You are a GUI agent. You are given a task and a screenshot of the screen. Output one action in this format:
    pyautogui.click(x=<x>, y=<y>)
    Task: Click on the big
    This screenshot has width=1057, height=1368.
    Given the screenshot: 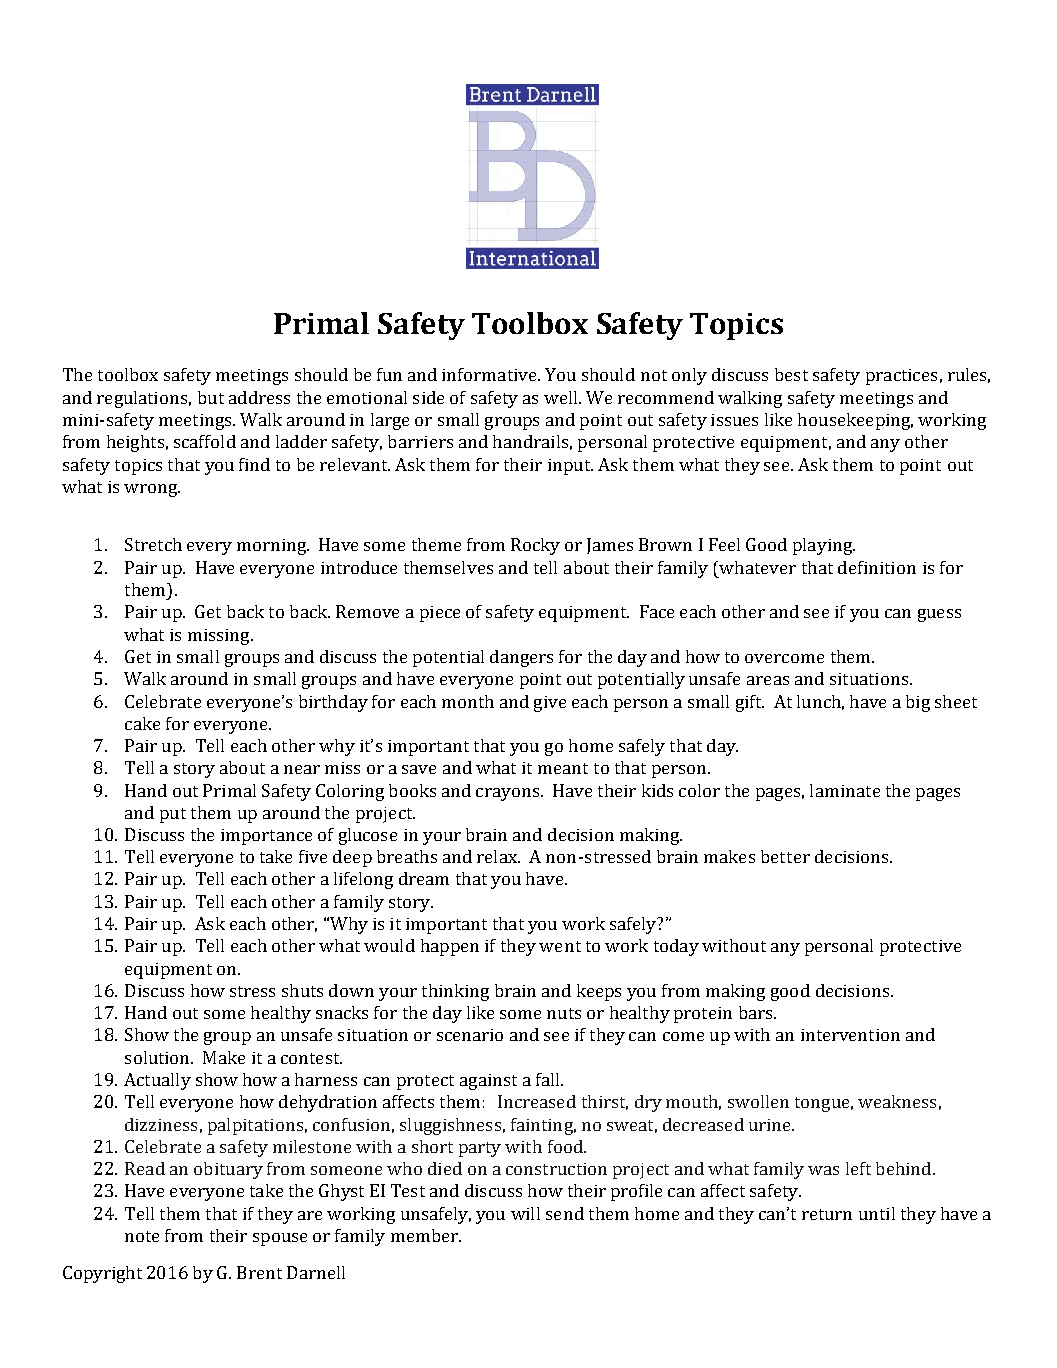 What is the action you would take?
    pyautogui.click(x=918, y=703)
